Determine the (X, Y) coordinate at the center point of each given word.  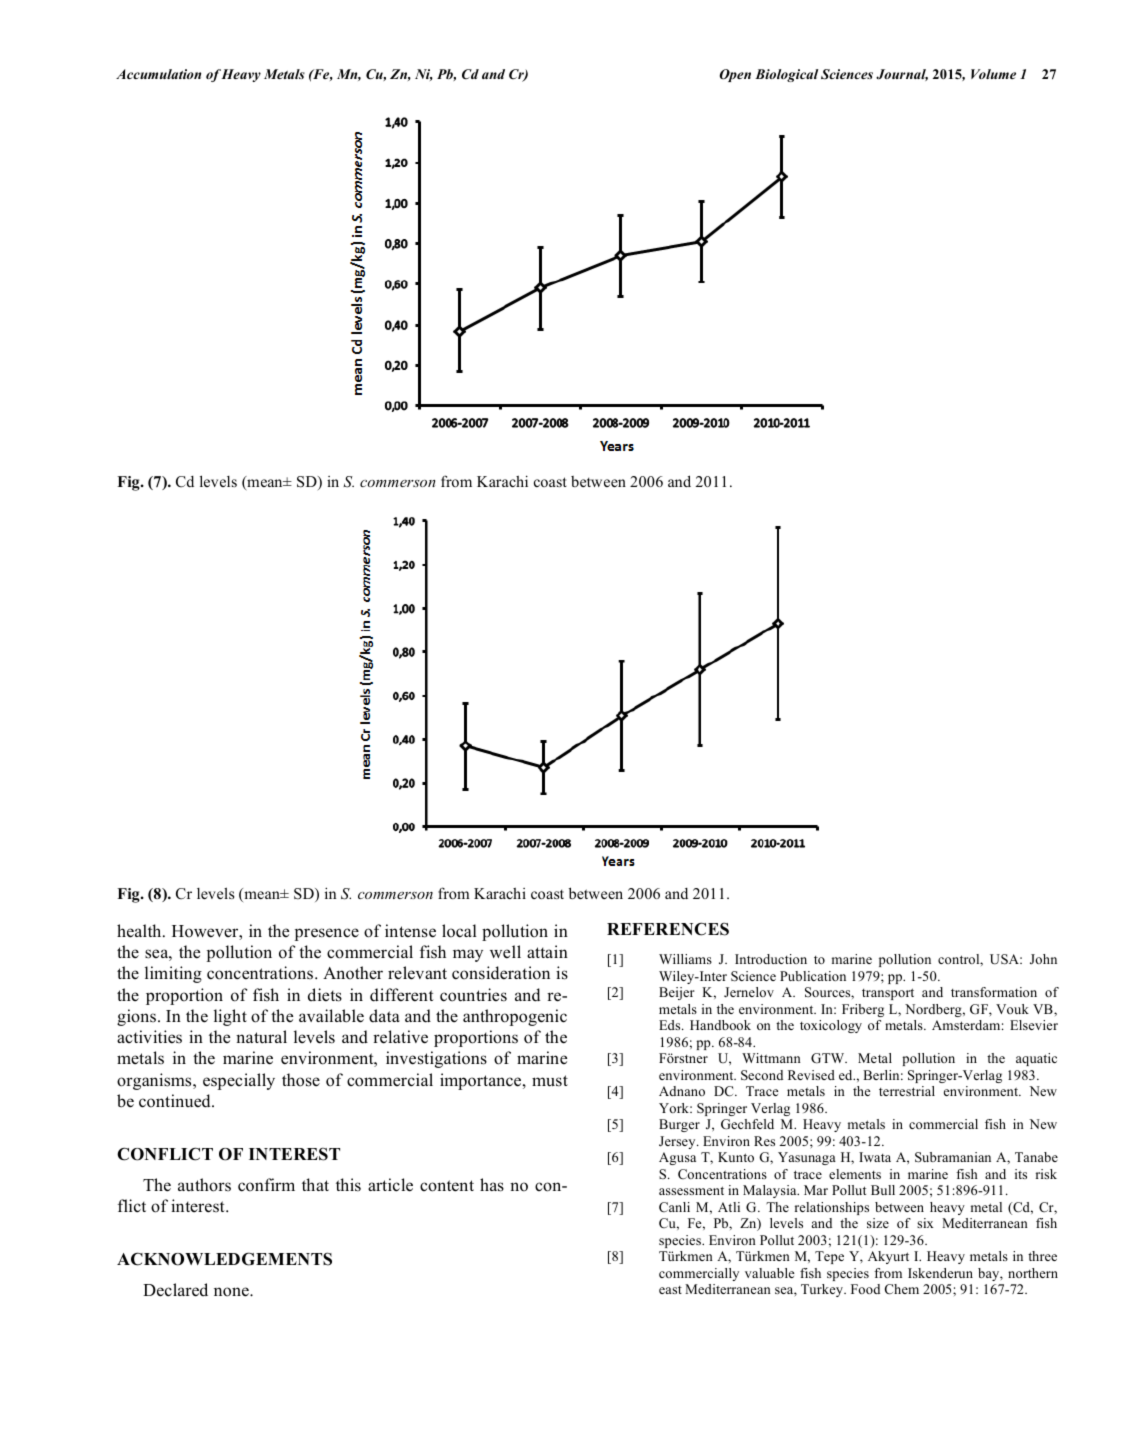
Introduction (771, 959)
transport (888, 994)
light (230, 1017)
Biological (787, 75)
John (1043, 959)
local (459, 931)
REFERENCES (668, 929)
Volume (993, 74)
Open (735, 75)
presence (327, 934)
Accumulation (158, 74)
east (670, 1290)
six (925, 1223)
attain (547, 951)
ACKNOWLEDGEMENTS (224, 1259)
